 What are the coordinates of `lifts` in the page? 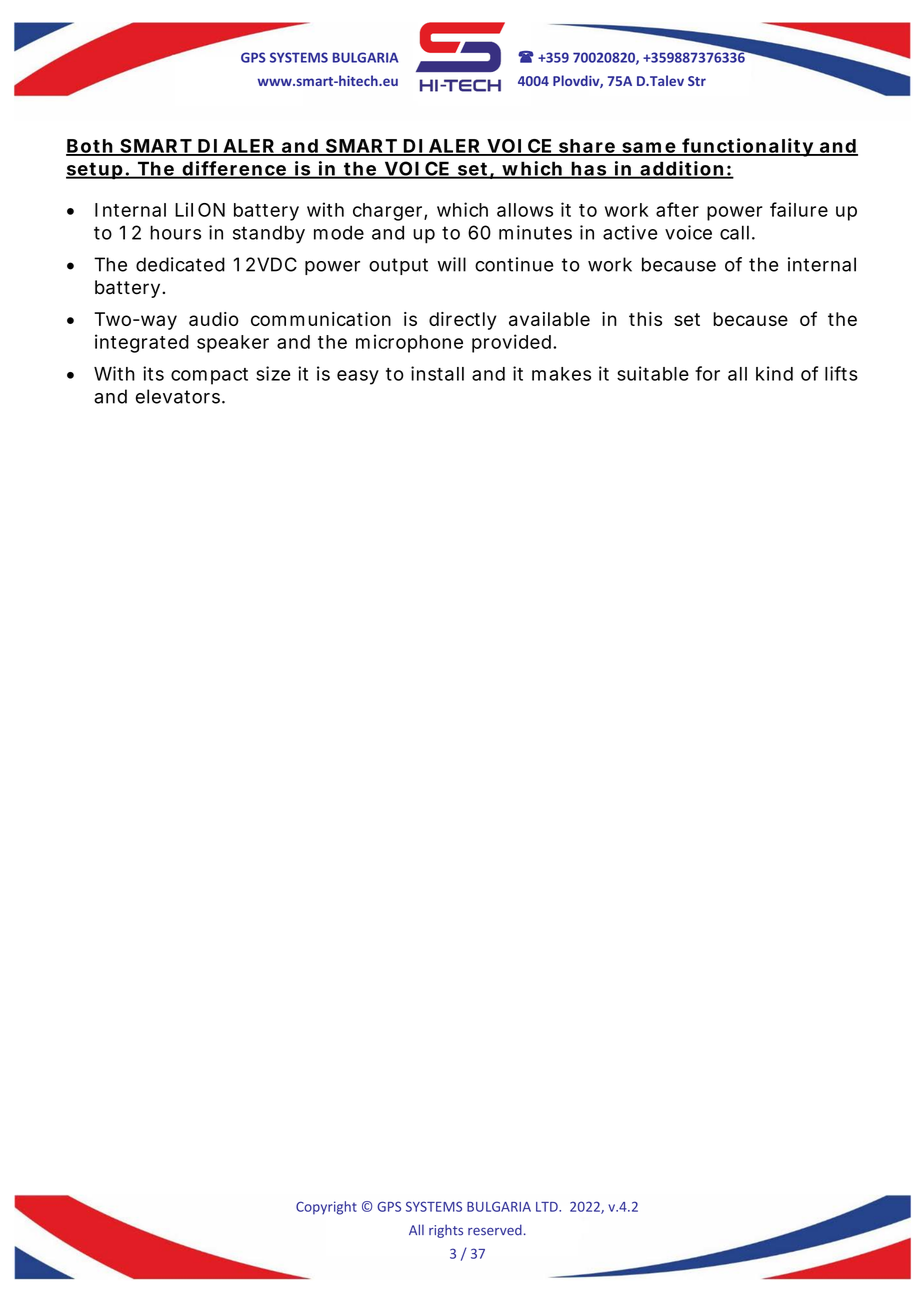 It's located at (841, 373).
